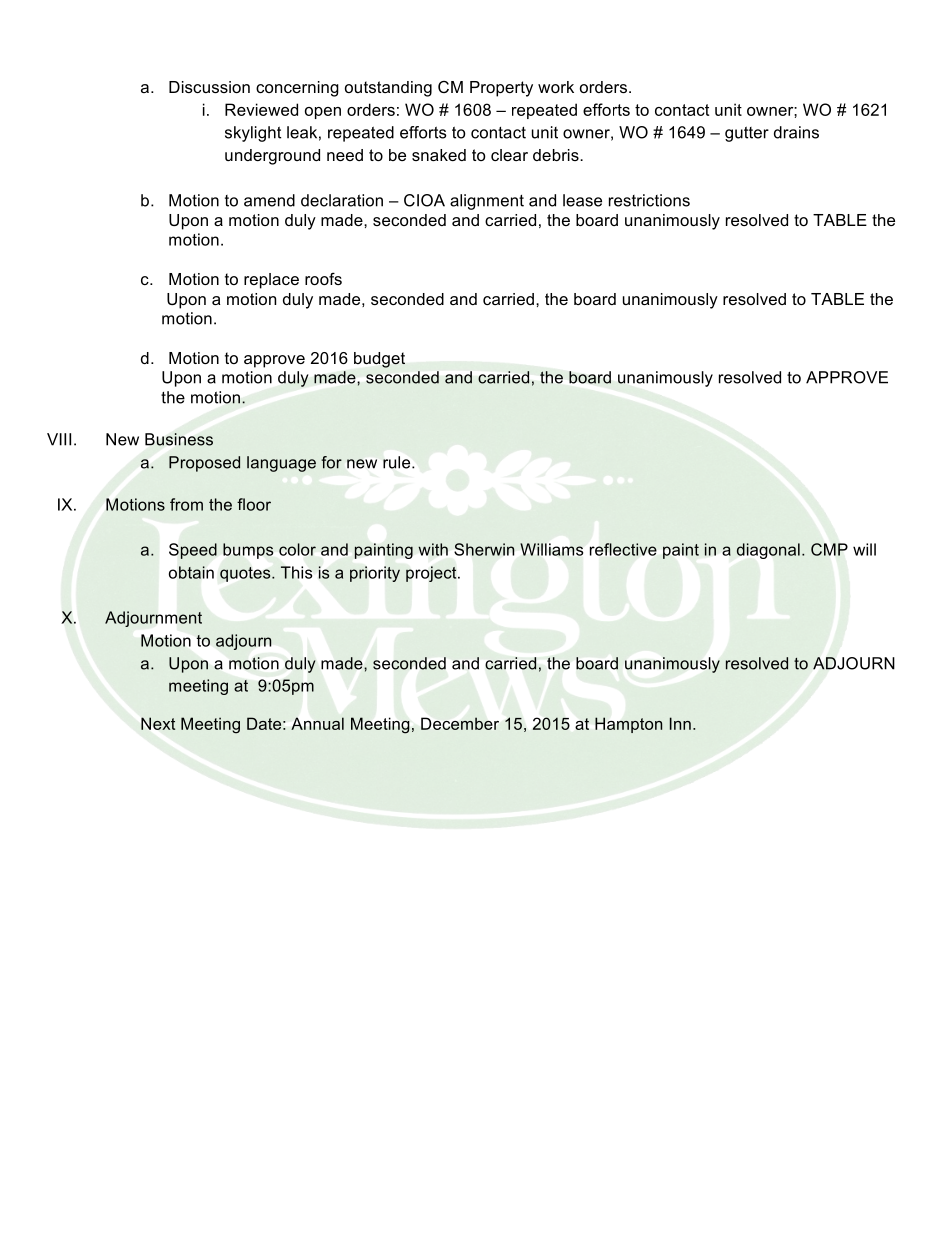  Describe the element at coordinates (204, 464) in the document. I see `Proposed` at that location.
